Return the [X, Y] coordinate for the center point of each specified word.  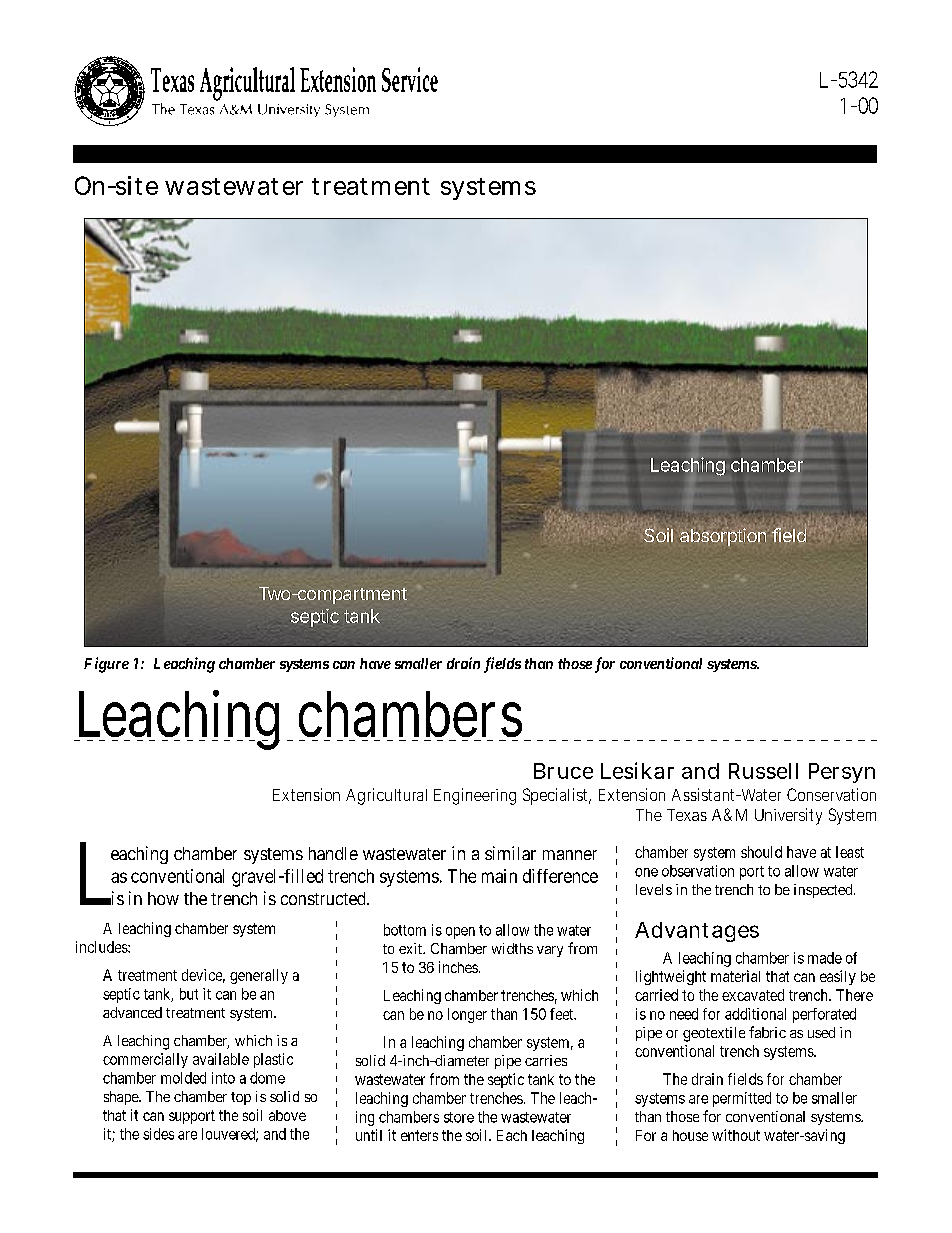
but [189, 994]
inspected [824, 891]
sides [158, 1134]
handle [333, 853]
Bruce [563, 771]
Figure [106, 665]
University [788, 816]
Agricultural [386, 796]
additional [755, 1014]
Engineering [475, 796]
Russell [763, 771]
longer [467, 1015]
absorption [723, 536]
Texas [687, 815]
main [499, 876]
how [163, 898]
